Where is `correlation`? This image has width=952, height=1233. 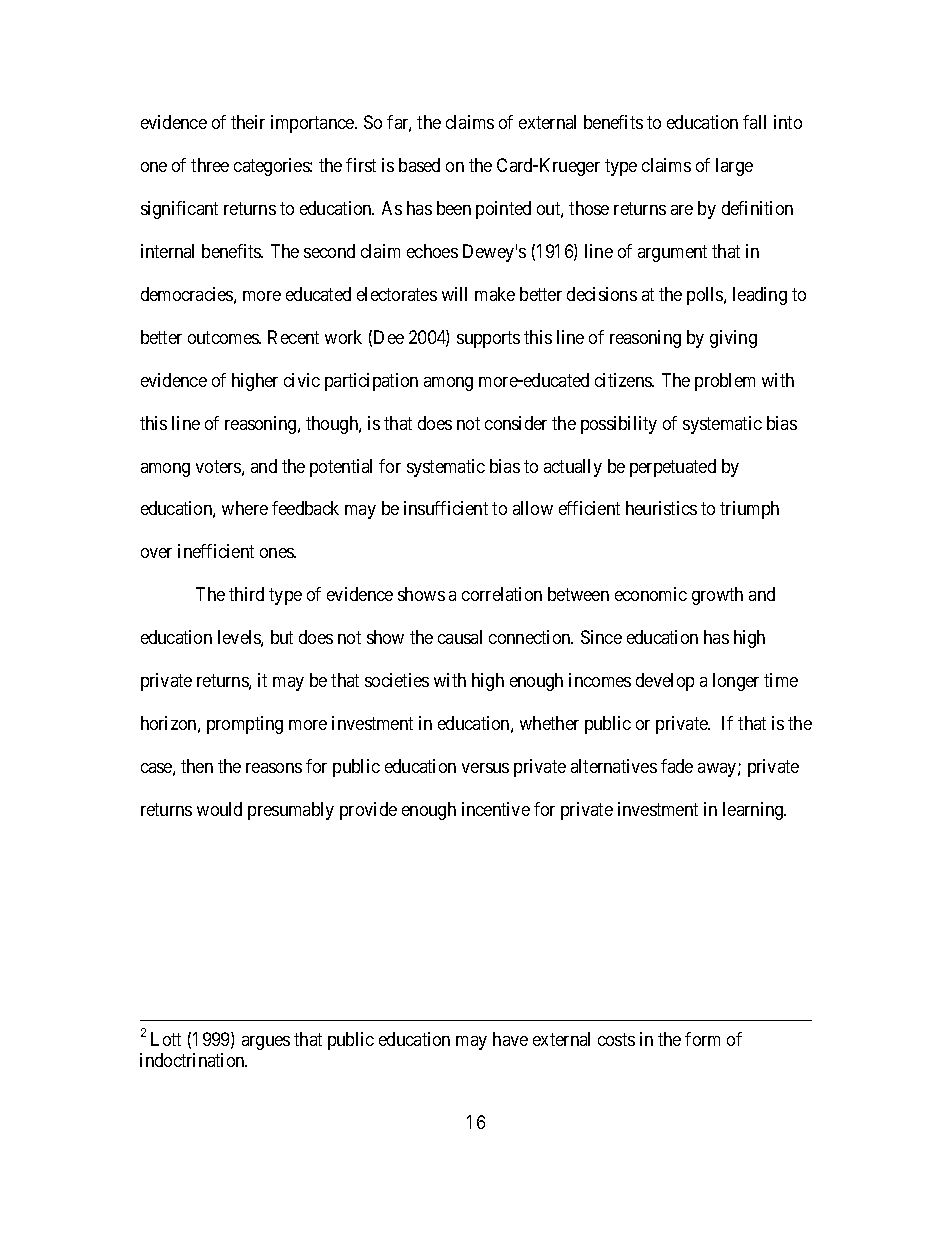
correlation is located at coordinates (502, 594).
